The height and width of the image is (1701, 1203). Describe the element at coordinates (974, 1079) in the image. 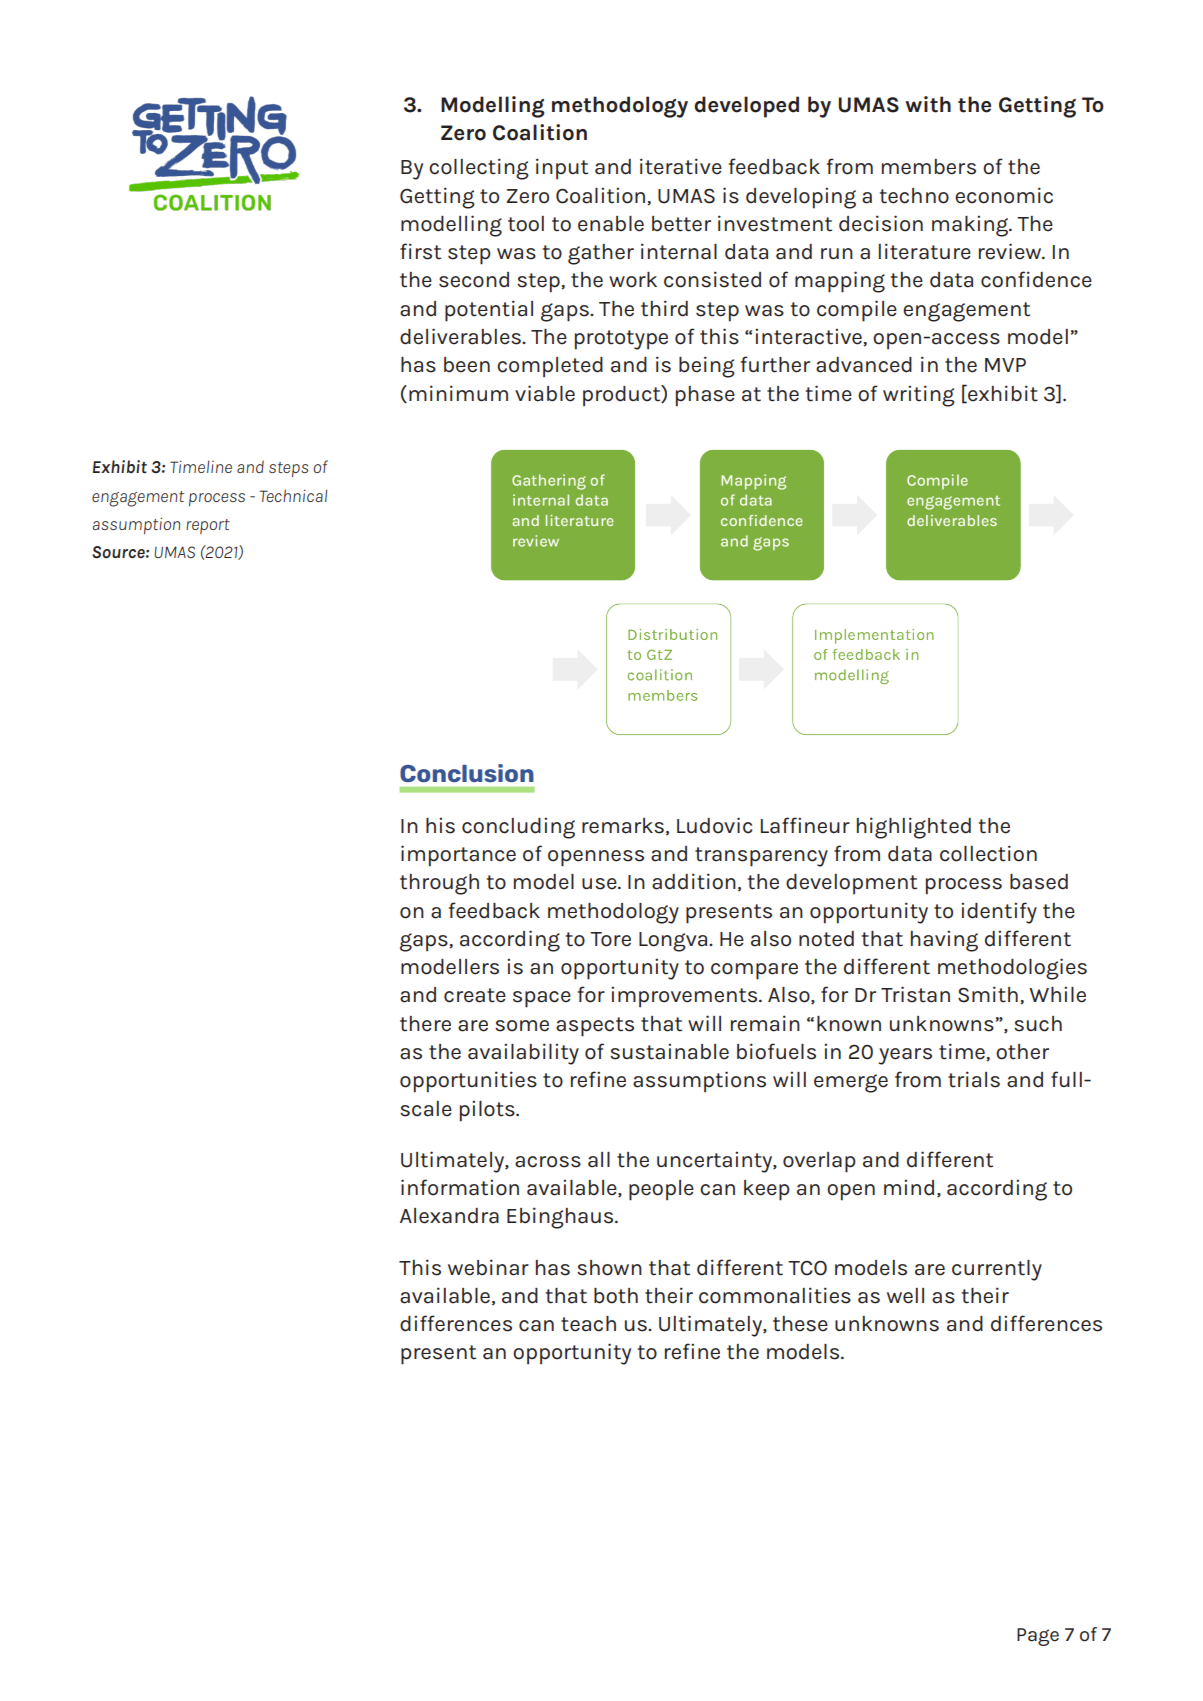

I see `trials` at that location.
